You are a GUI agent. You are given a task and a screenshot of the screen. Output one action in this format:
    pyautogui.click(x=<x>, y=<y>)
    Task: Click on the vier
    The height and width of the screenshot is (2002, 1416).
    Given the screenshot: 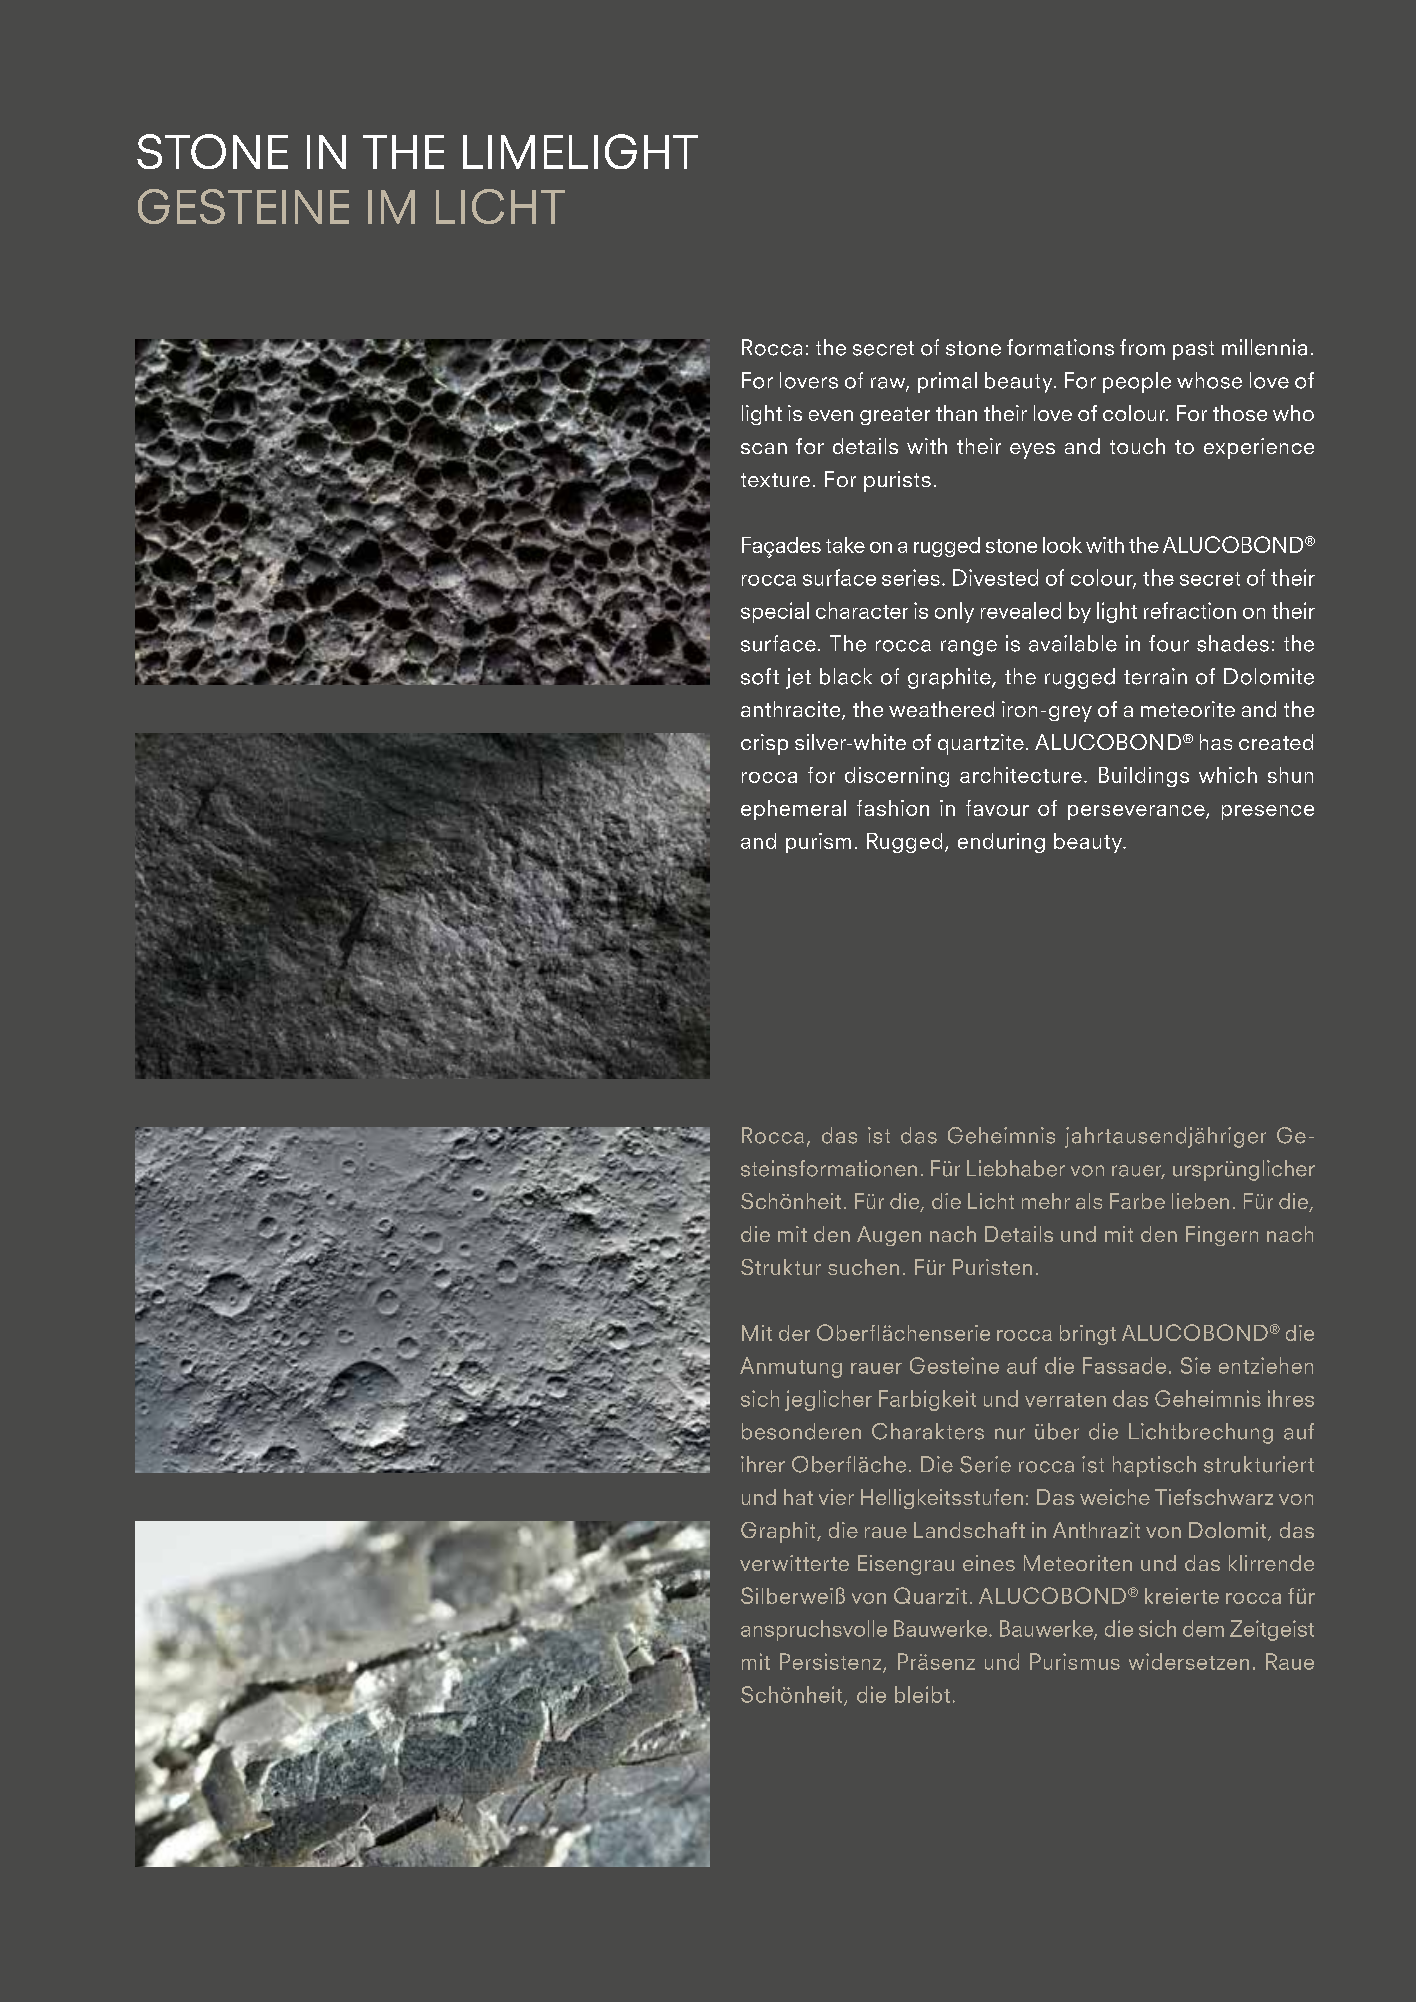 What is the action you would take?
    pyautogui.click(x=836, y=1497)
